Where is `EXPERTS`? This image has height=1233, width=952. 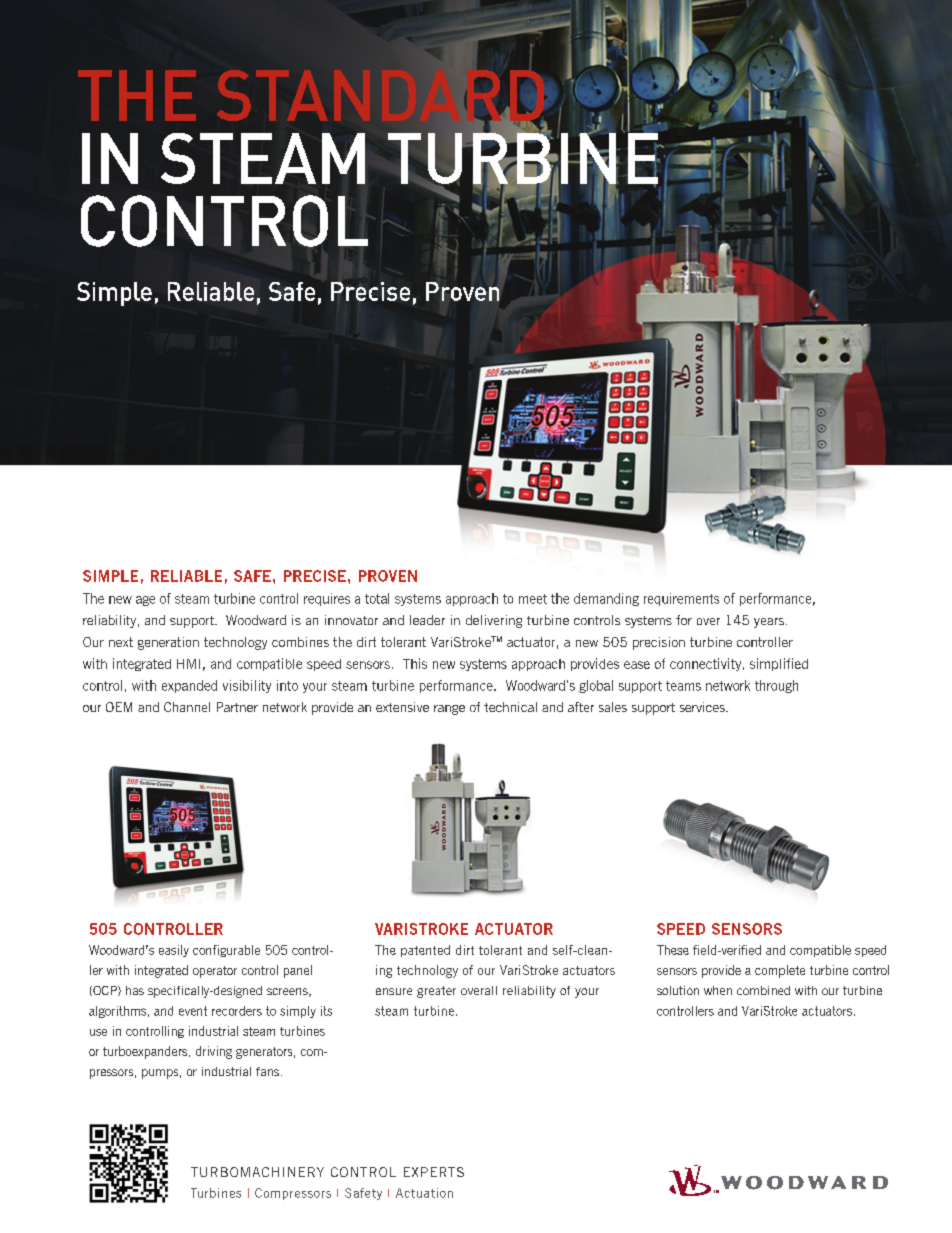
EXPERTS is located at coordinates (434, 1172).
